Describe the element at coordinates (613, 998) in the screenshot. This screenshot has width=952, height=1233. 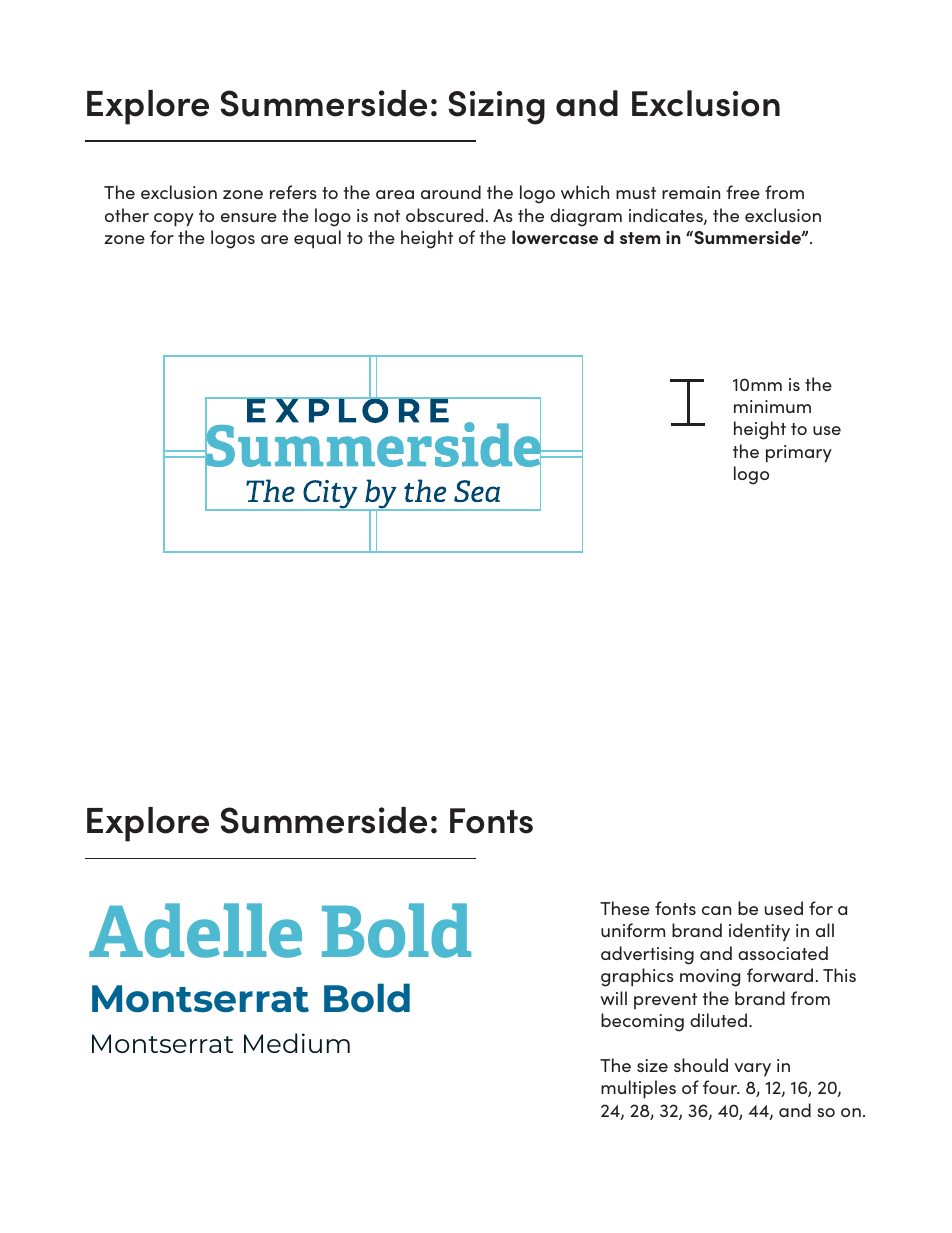
I see `will` at that location.
